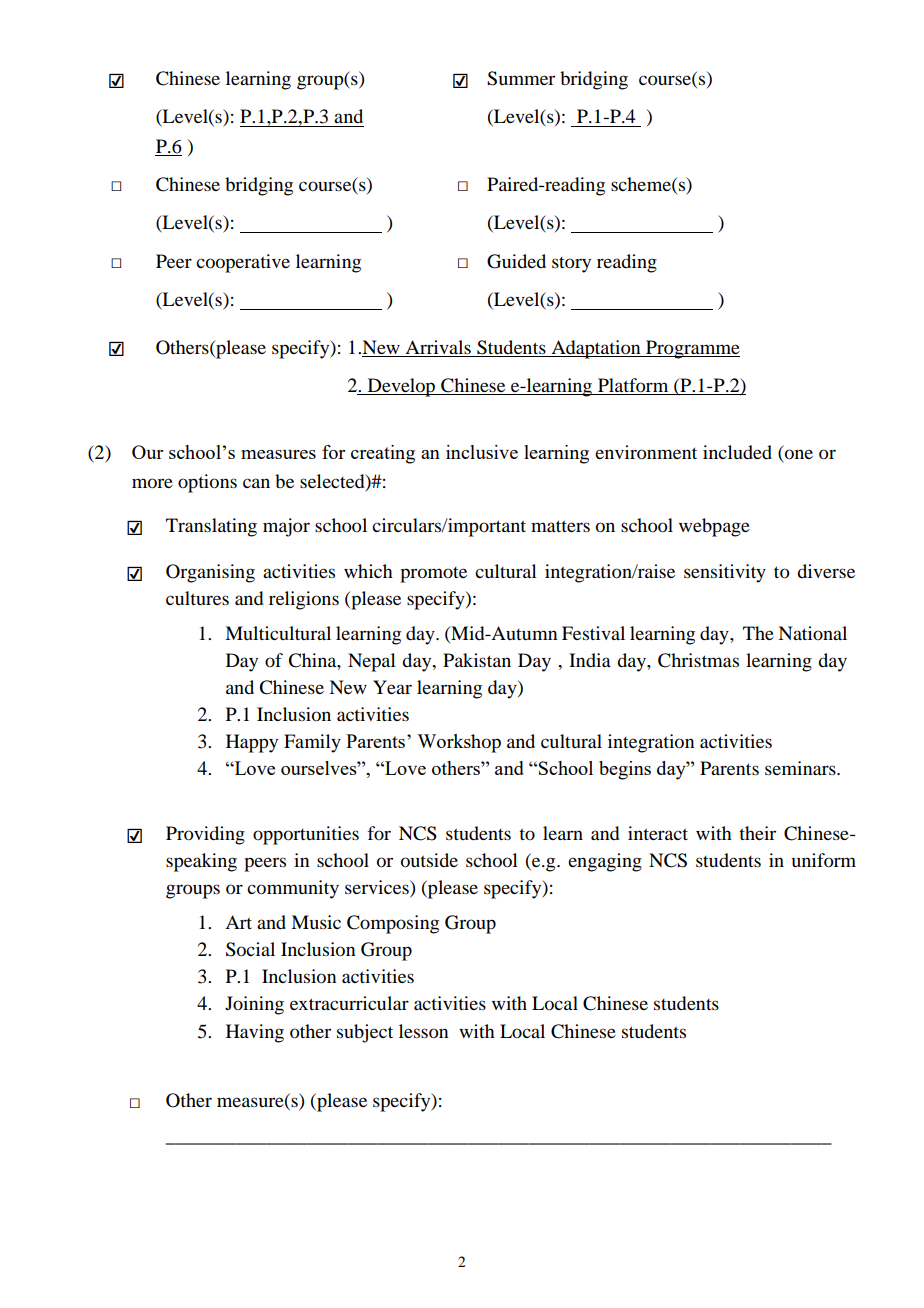  Describe the element at coordinates (725, 573) in the screenshot. I see `sensitivity` at that location.
